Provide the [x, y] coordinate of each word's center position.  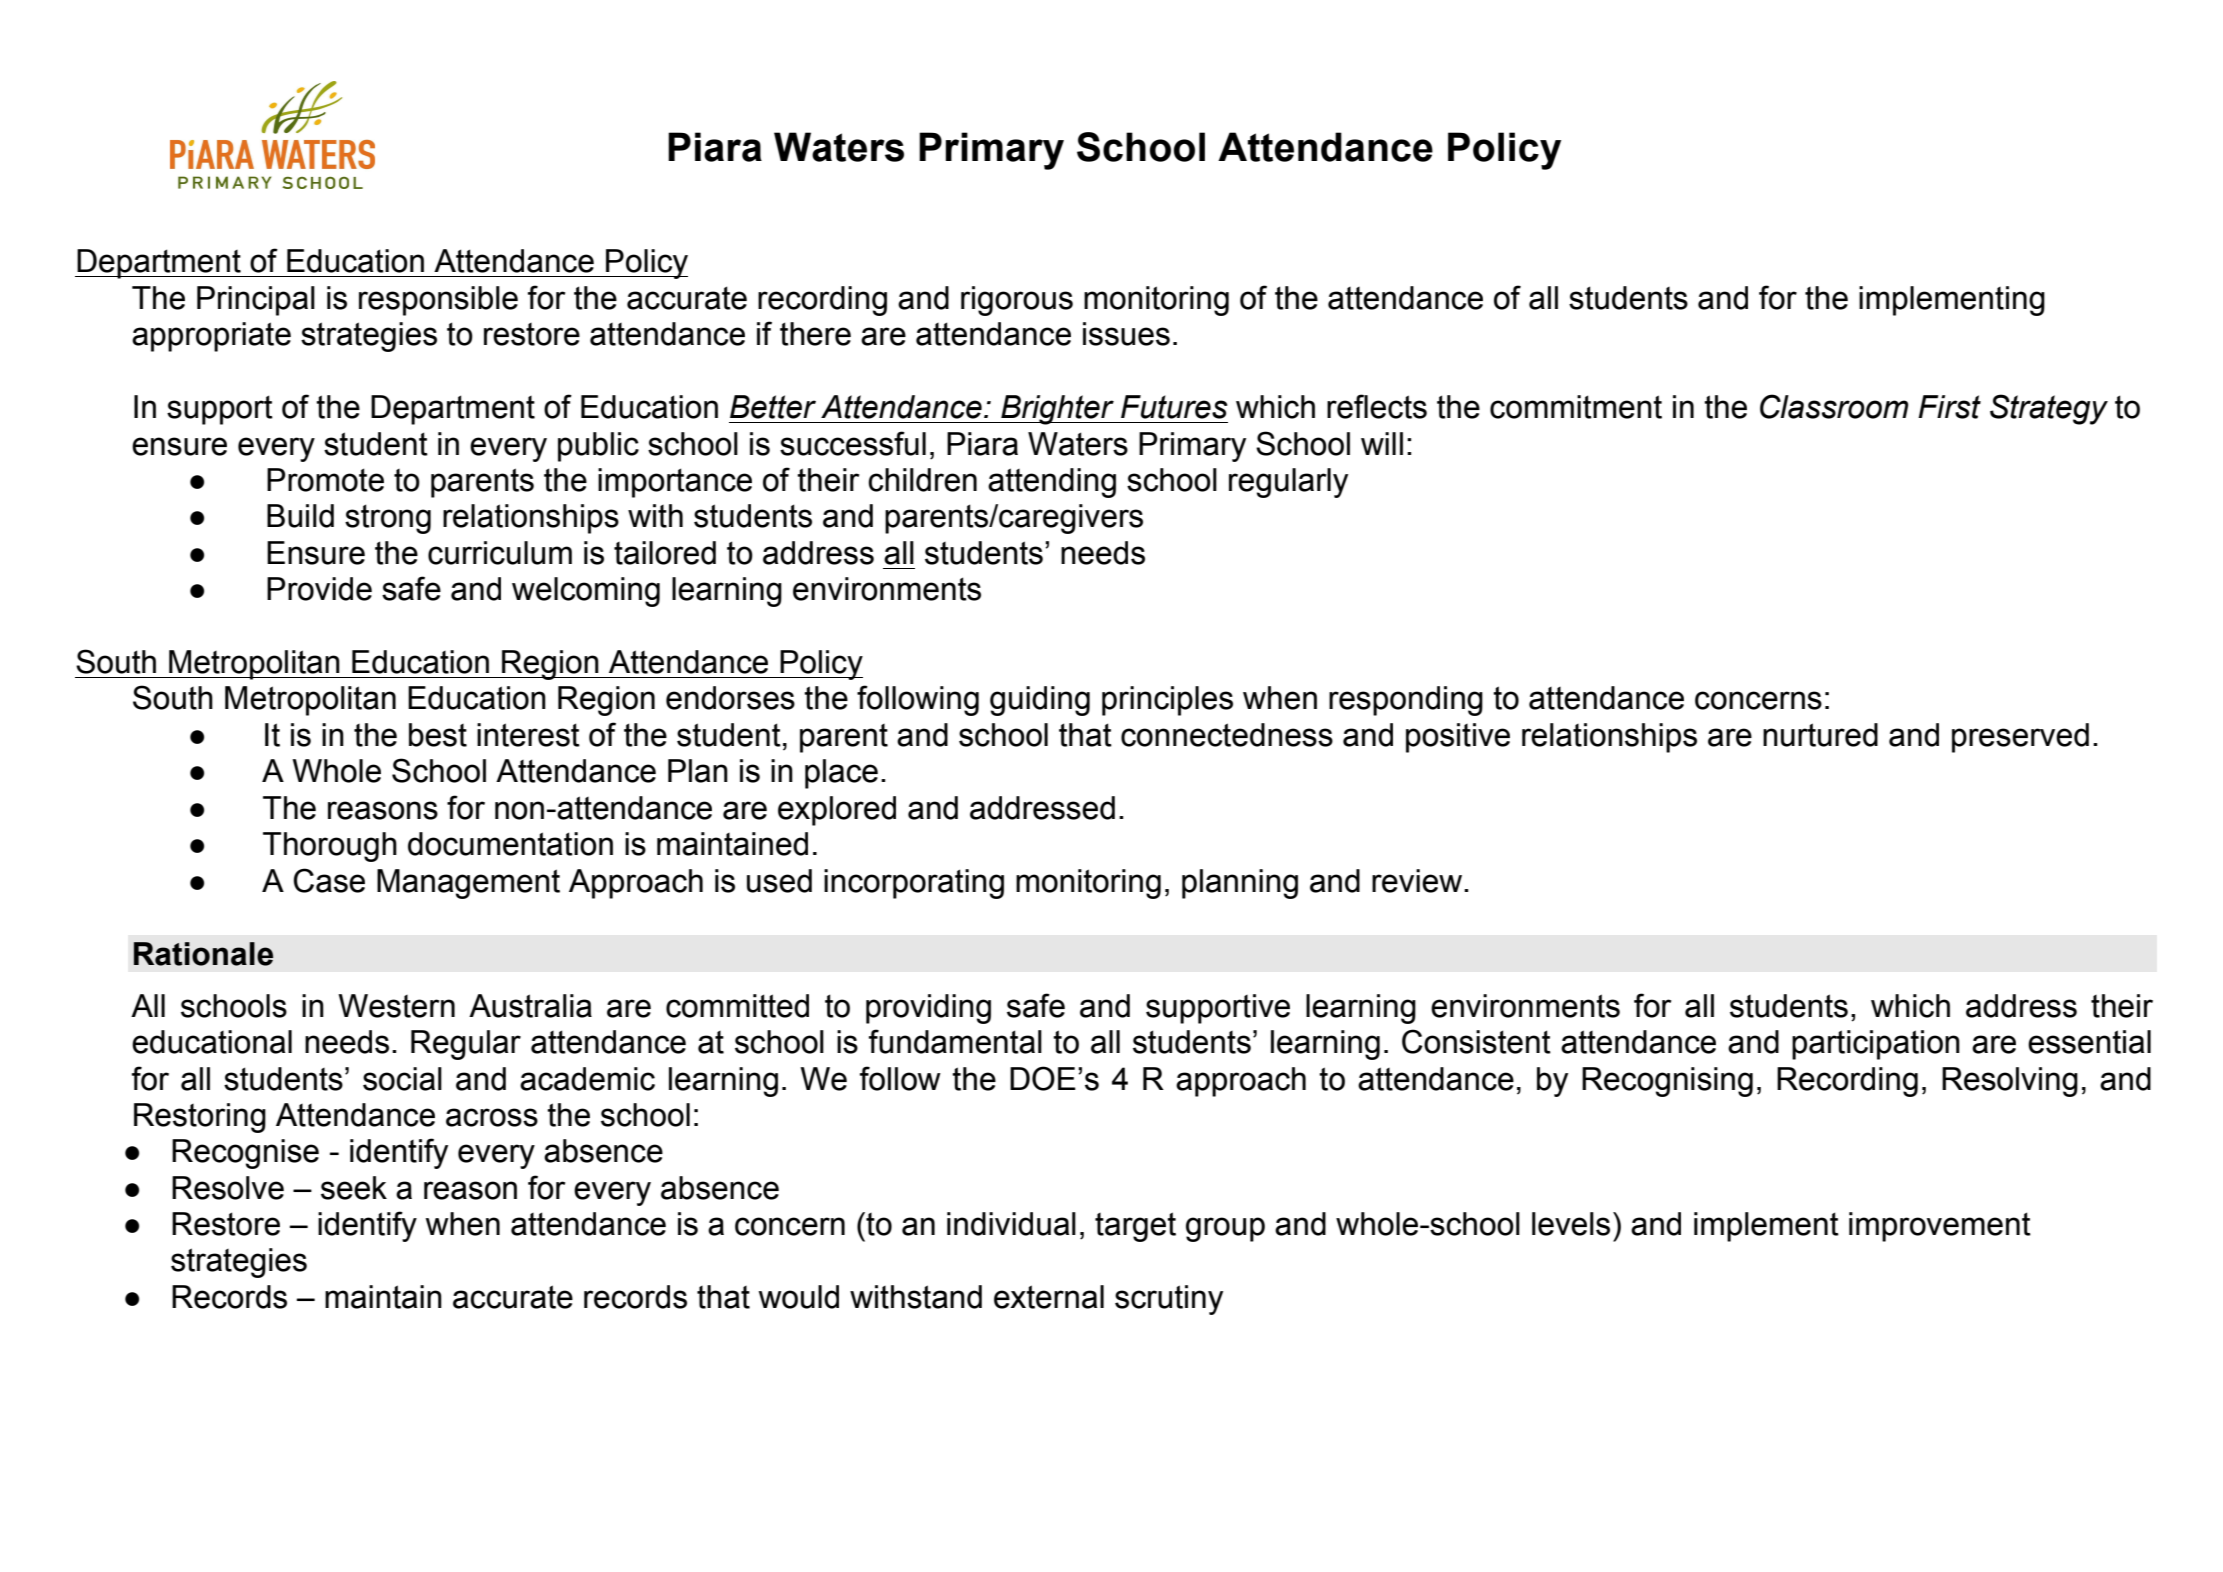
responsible [438, 301]
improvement [1940, 1227]
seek [354, 1188]
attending [1052, 483]
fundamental [955, 1041]
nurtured [1820, 735]
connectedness [1227, 735]
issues [1126, 334]
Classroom [1834, 406]
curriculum [500, 553]
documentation [510, 844]
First [1949, 407]
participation [1876, 1045]
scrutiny [1169, 1300]
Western [396, 1006]
